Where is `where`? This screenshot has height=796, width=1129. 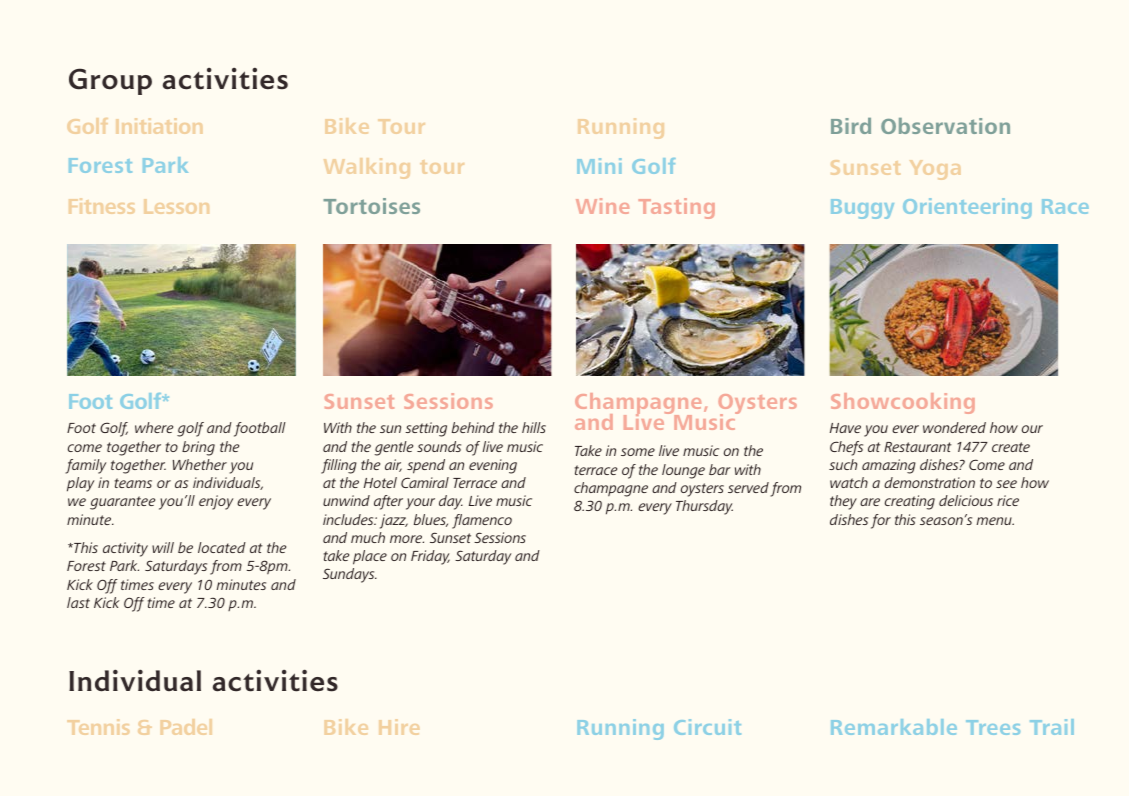 where is located at coordinates (154, 427).
